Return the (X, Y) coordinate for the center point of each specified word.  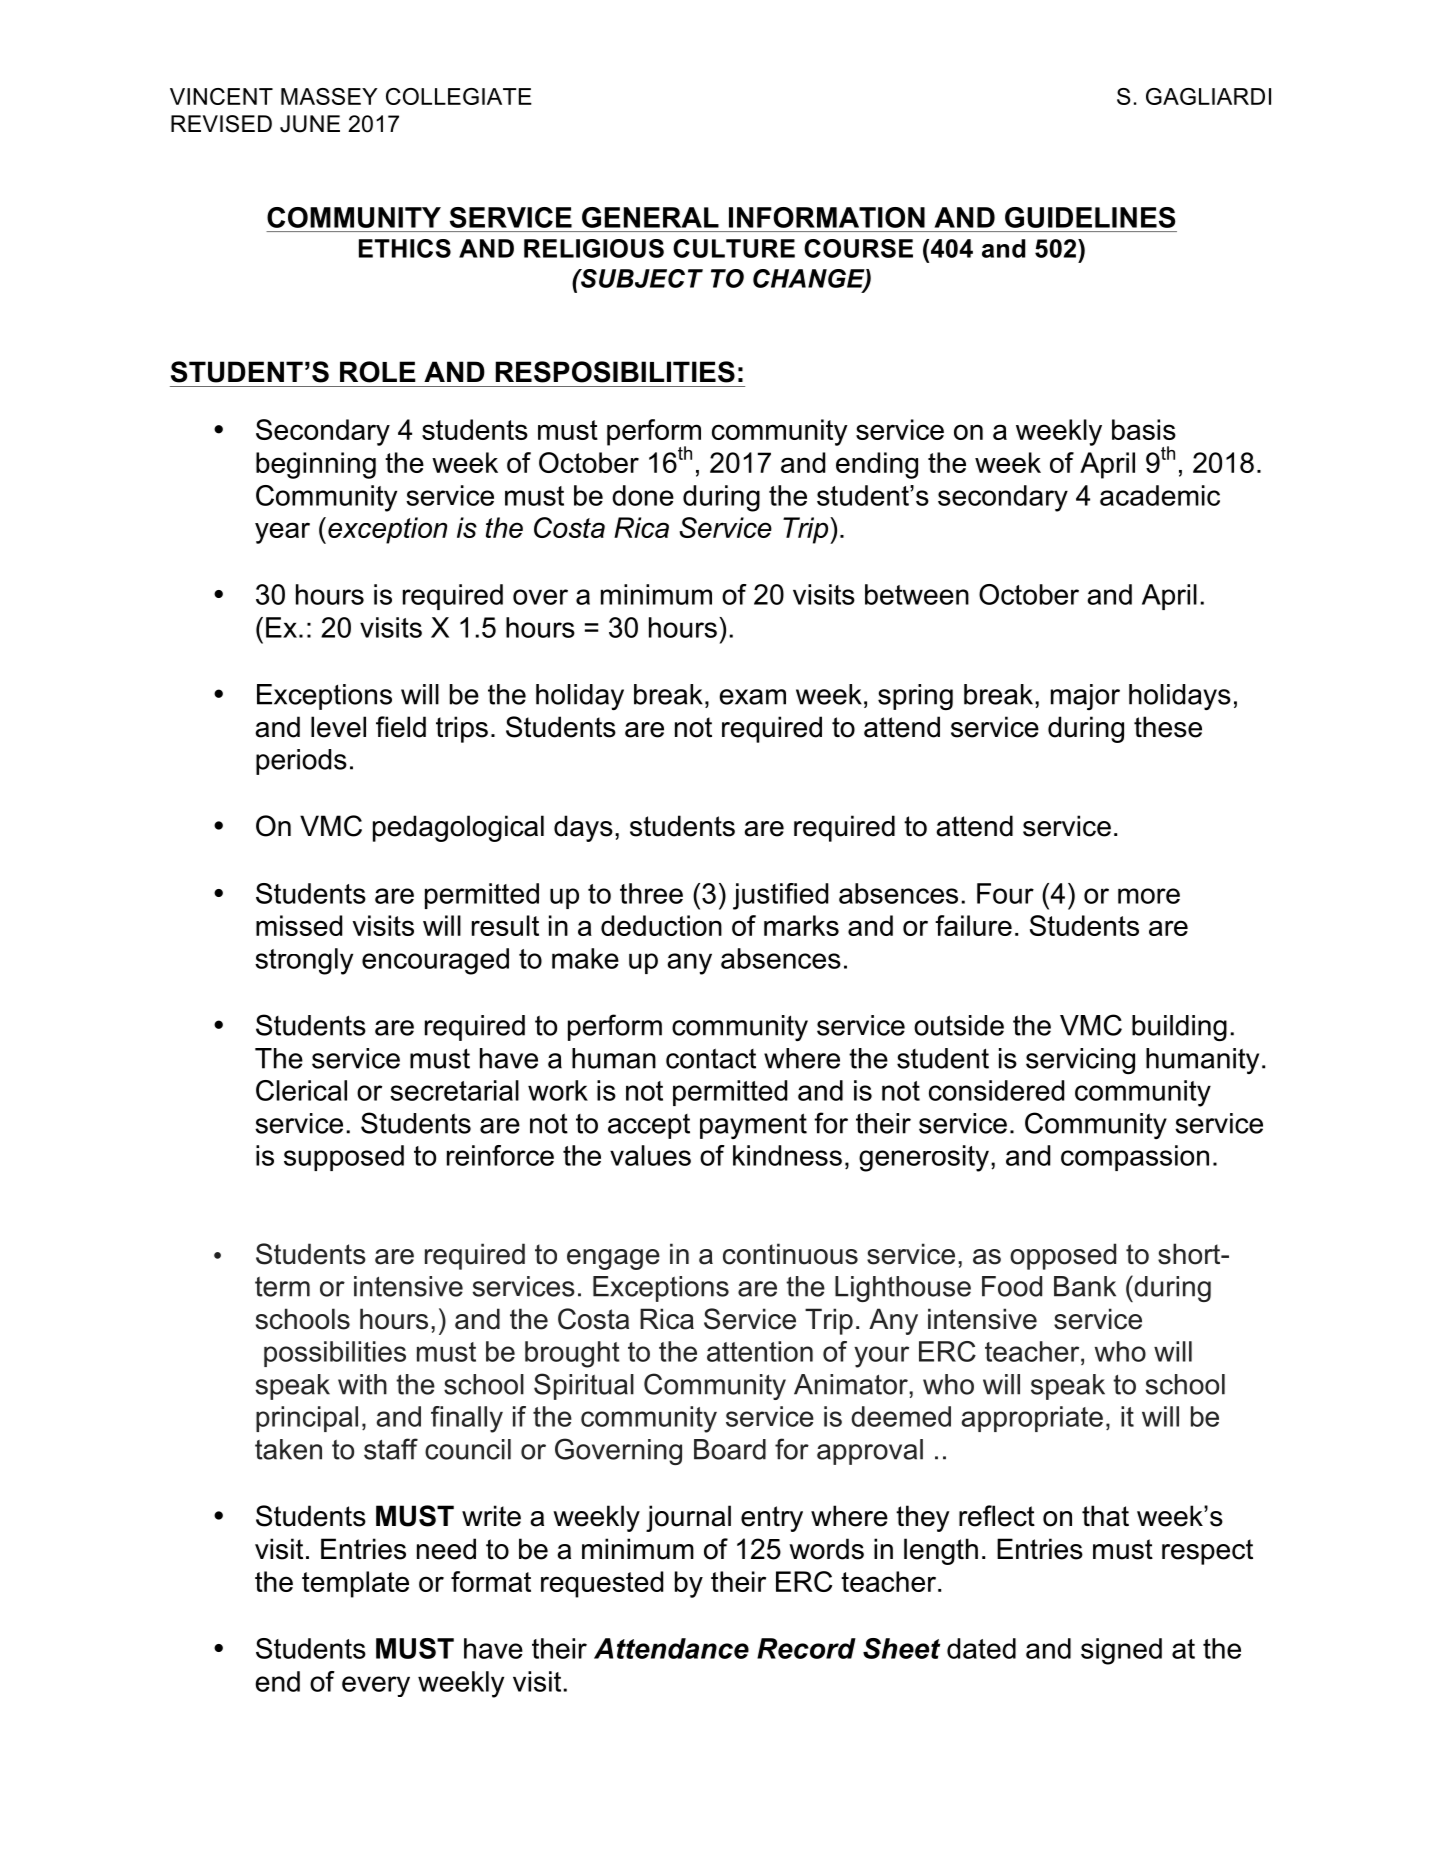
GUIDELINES (1090, 217)
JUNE (310, 124)
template (355, 1584)
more (1149, 896)
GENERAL (650, 217)
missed (299, 925)
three (651, 893)
